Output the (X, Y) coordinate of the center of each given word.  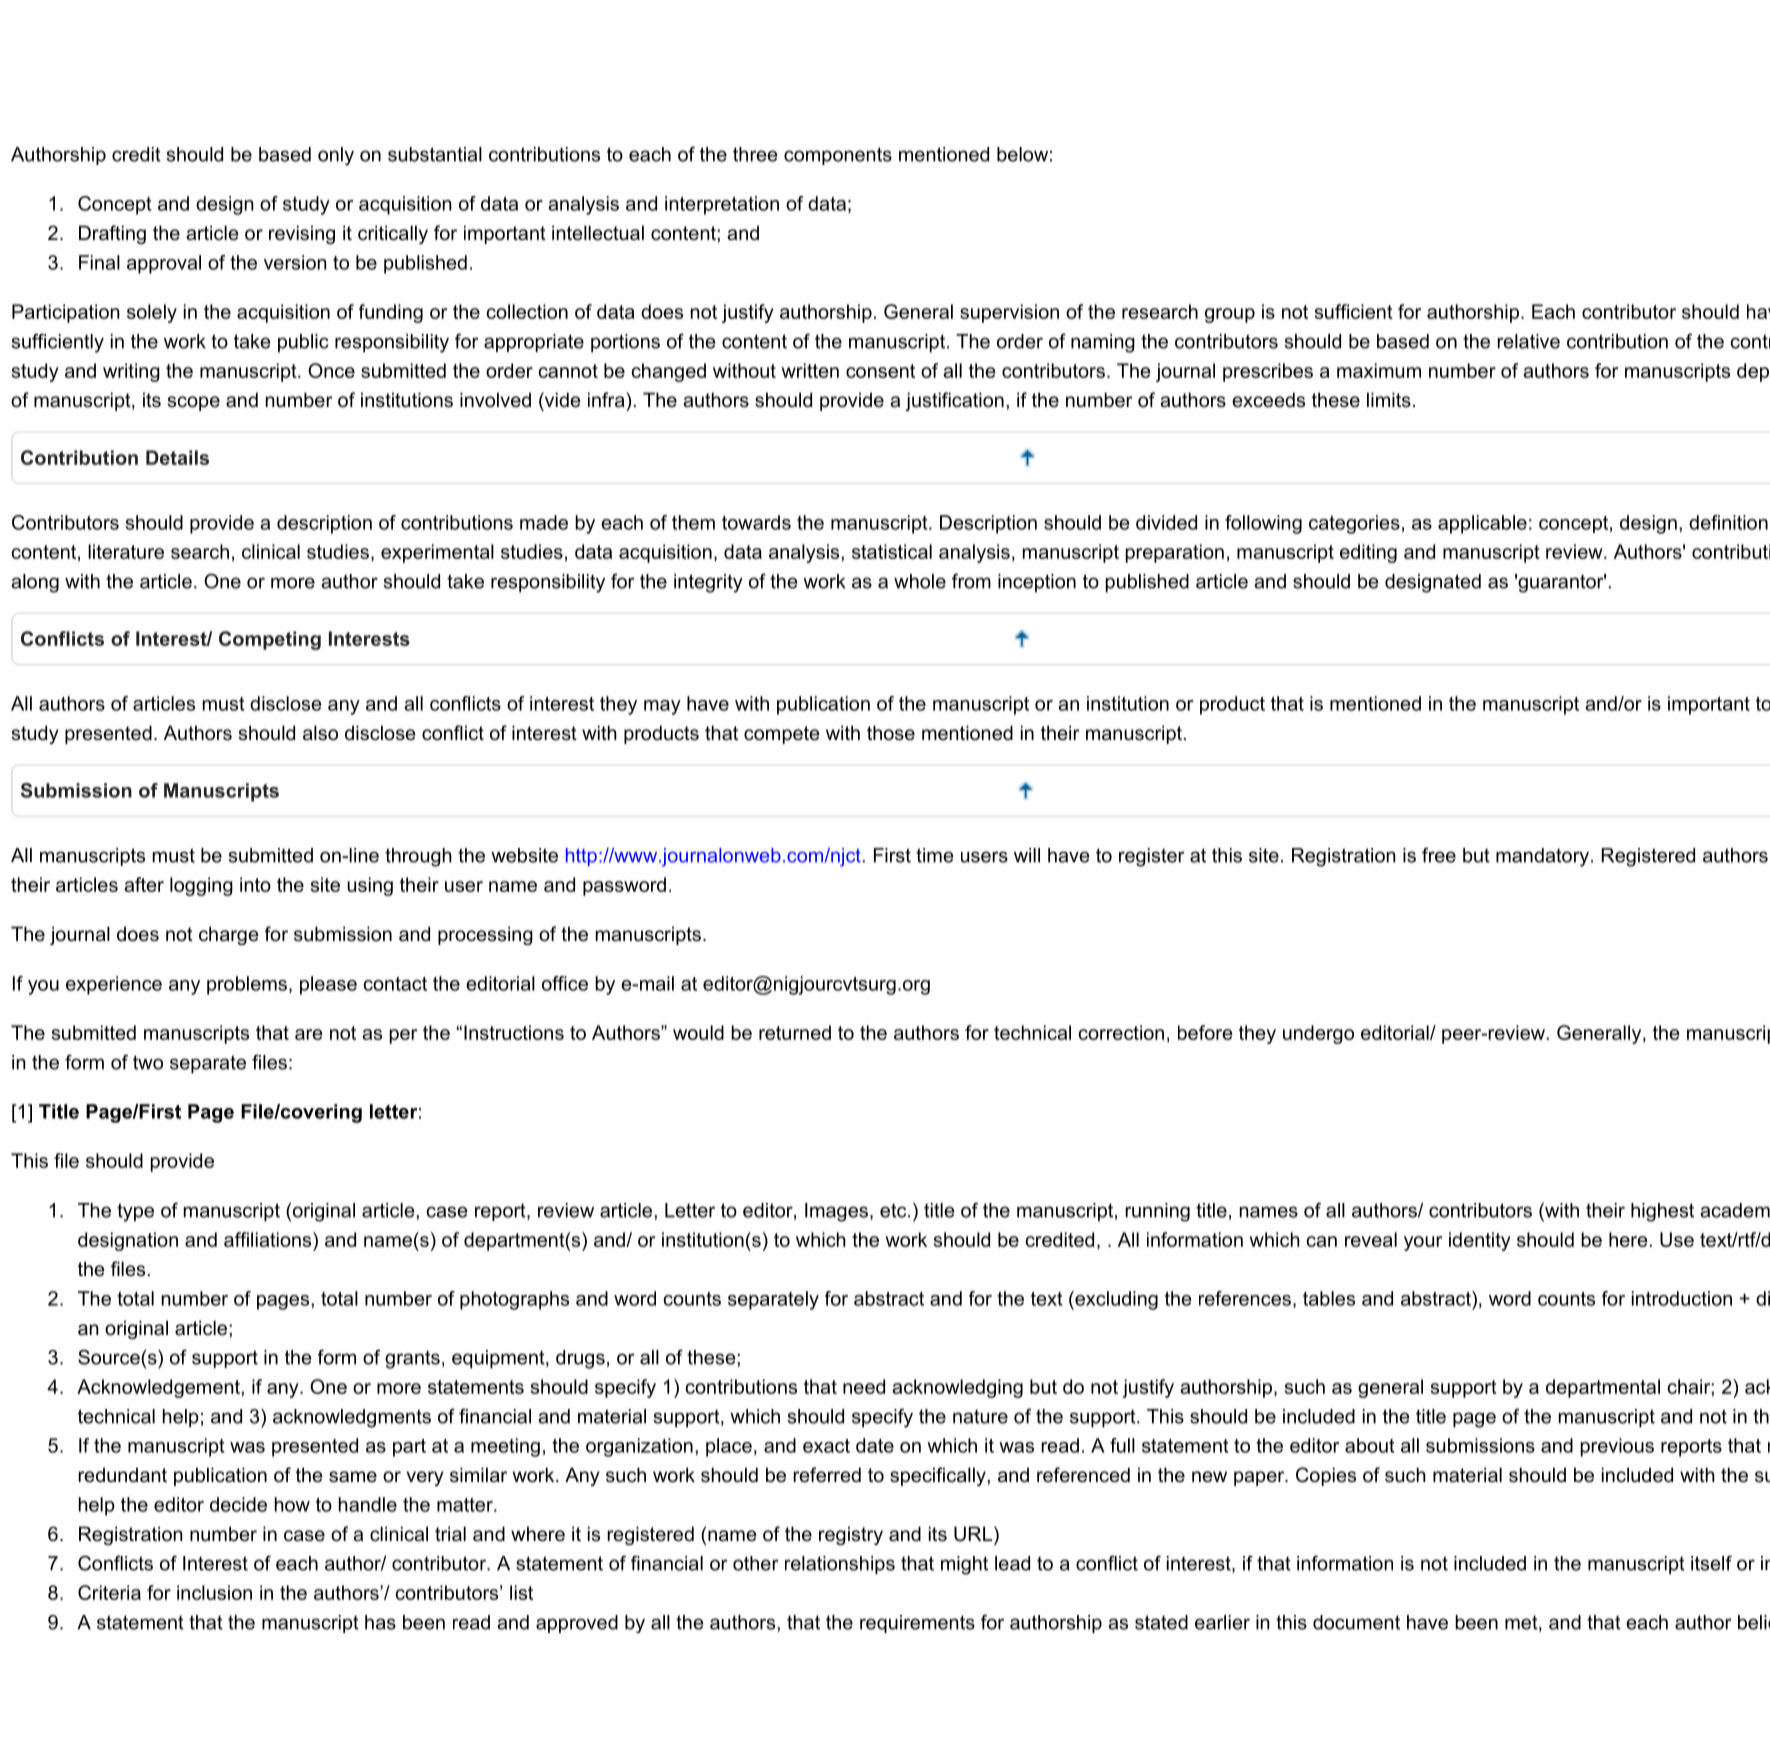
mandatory (1544, 857)
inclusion (214, 1592)
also (320, 733)
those (891, 733)
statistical (892, 551)
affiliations (269, 1239)
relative (1528, 341)
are (309, 1034)
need (864, 1386)
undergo (1318, 1034)
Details (177, 457)
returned (795, 1032)
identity (1480, 1241)
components (838, 156)
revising (302, 234)
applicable (1482, 524)
